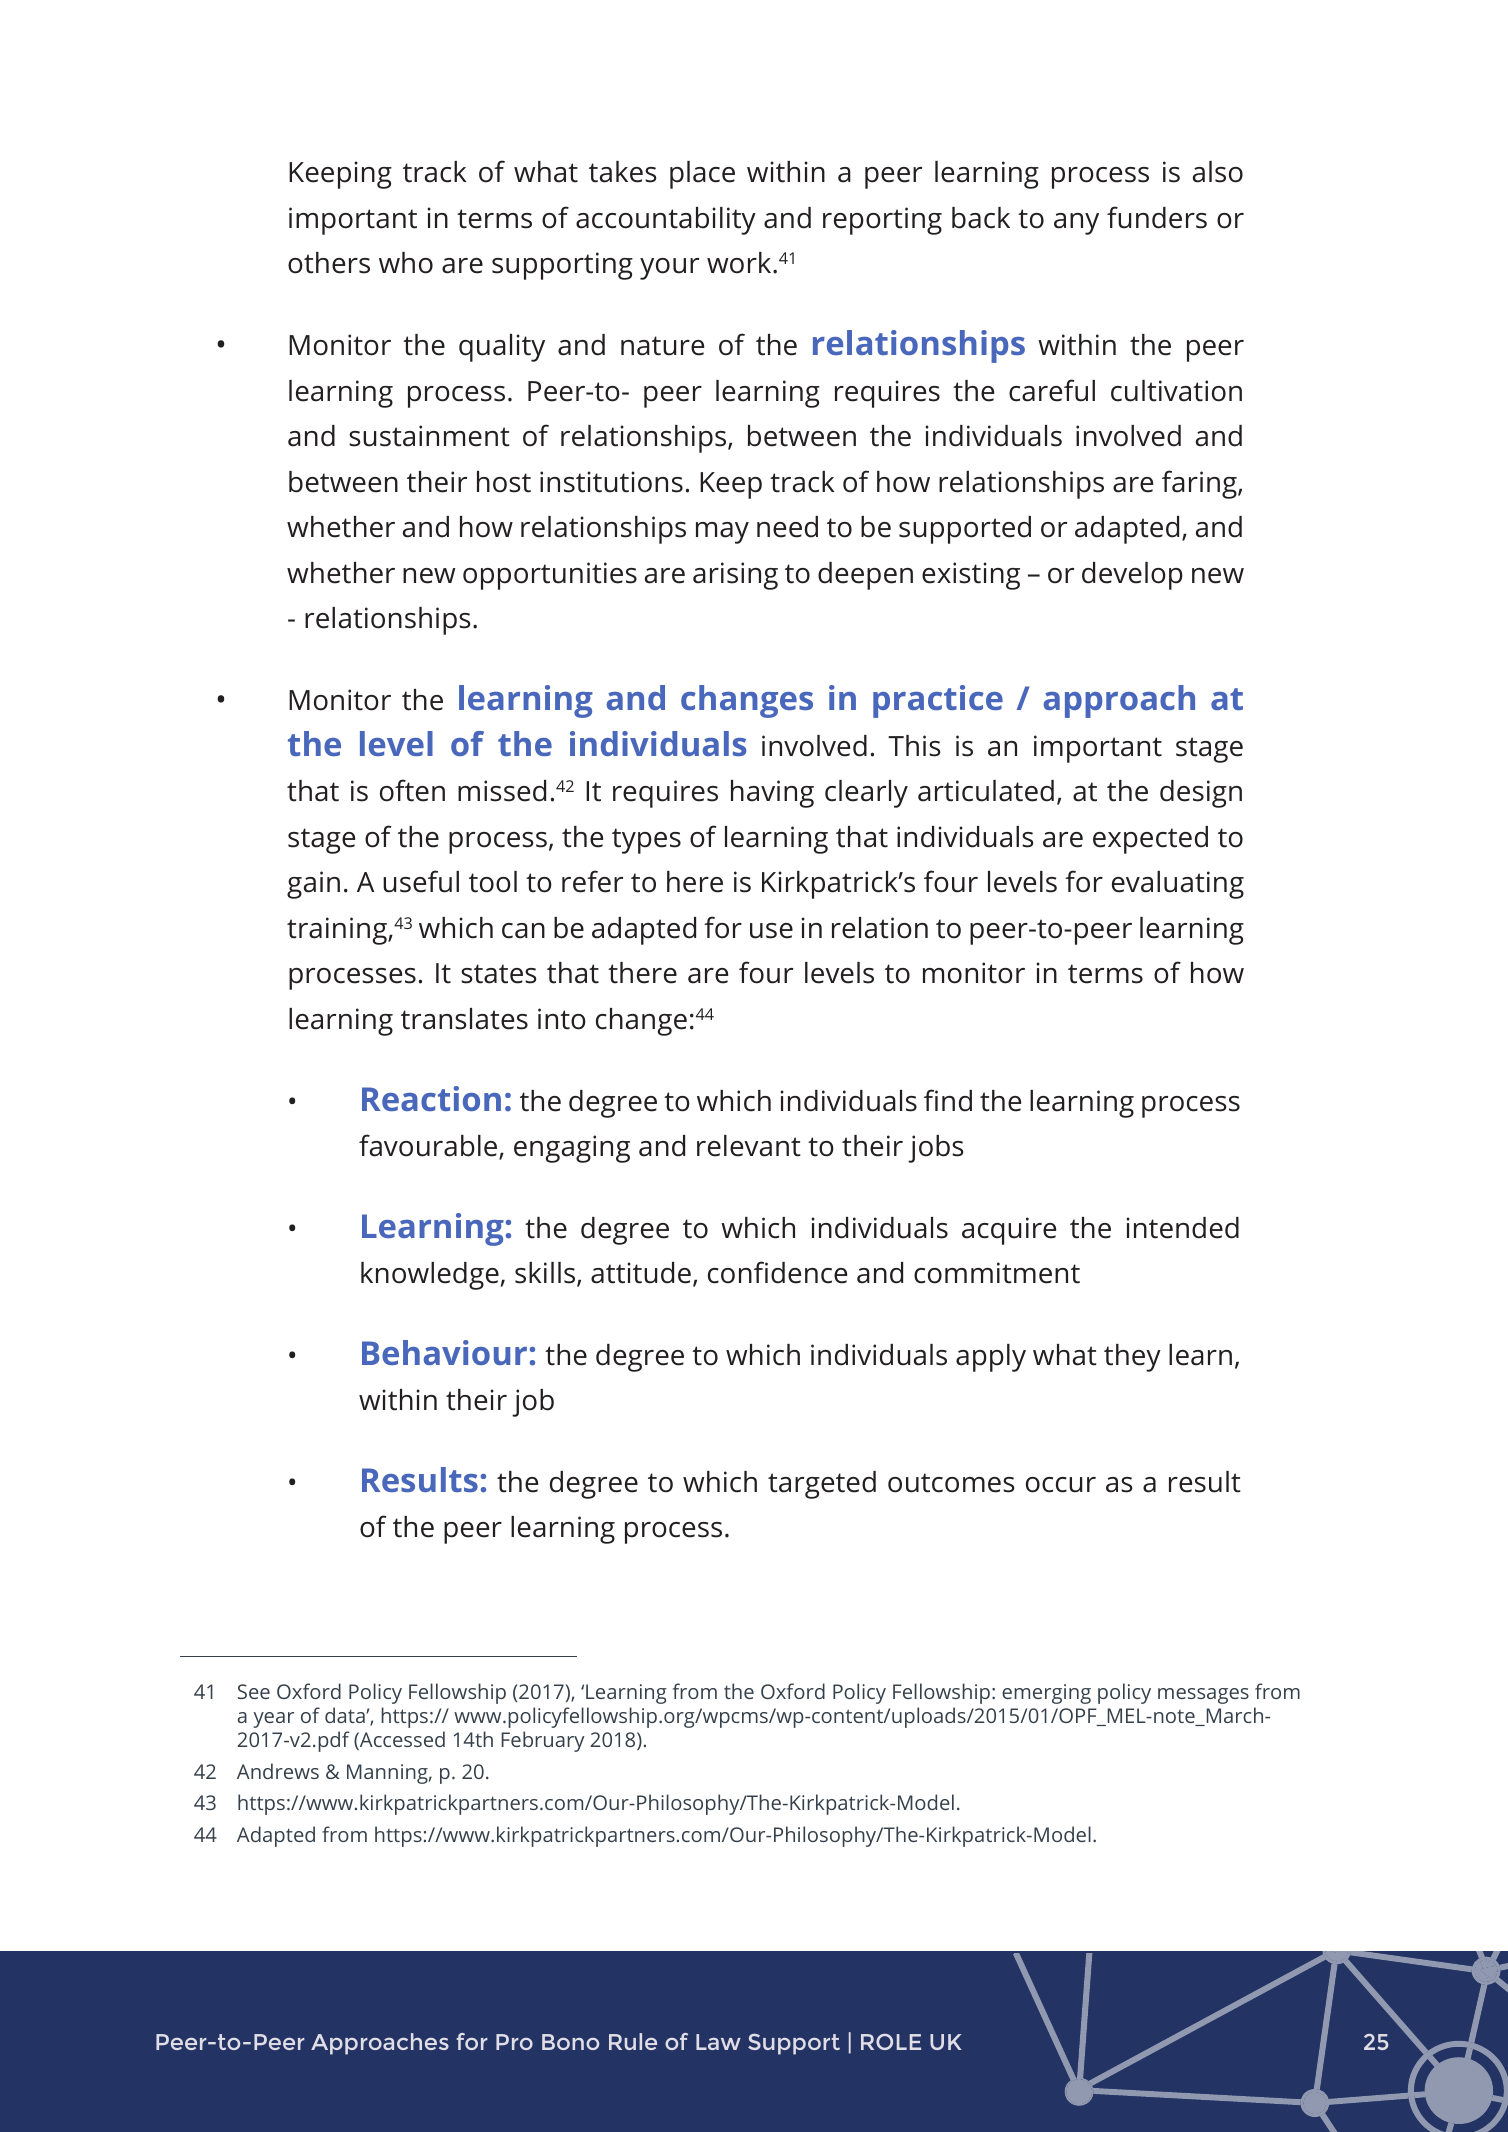 Image resolution: width=1508 pixels, height=2132 pixels. Describe the element at coordinates (749, 1146) in the screenshot. I see `relevant` at that location.
